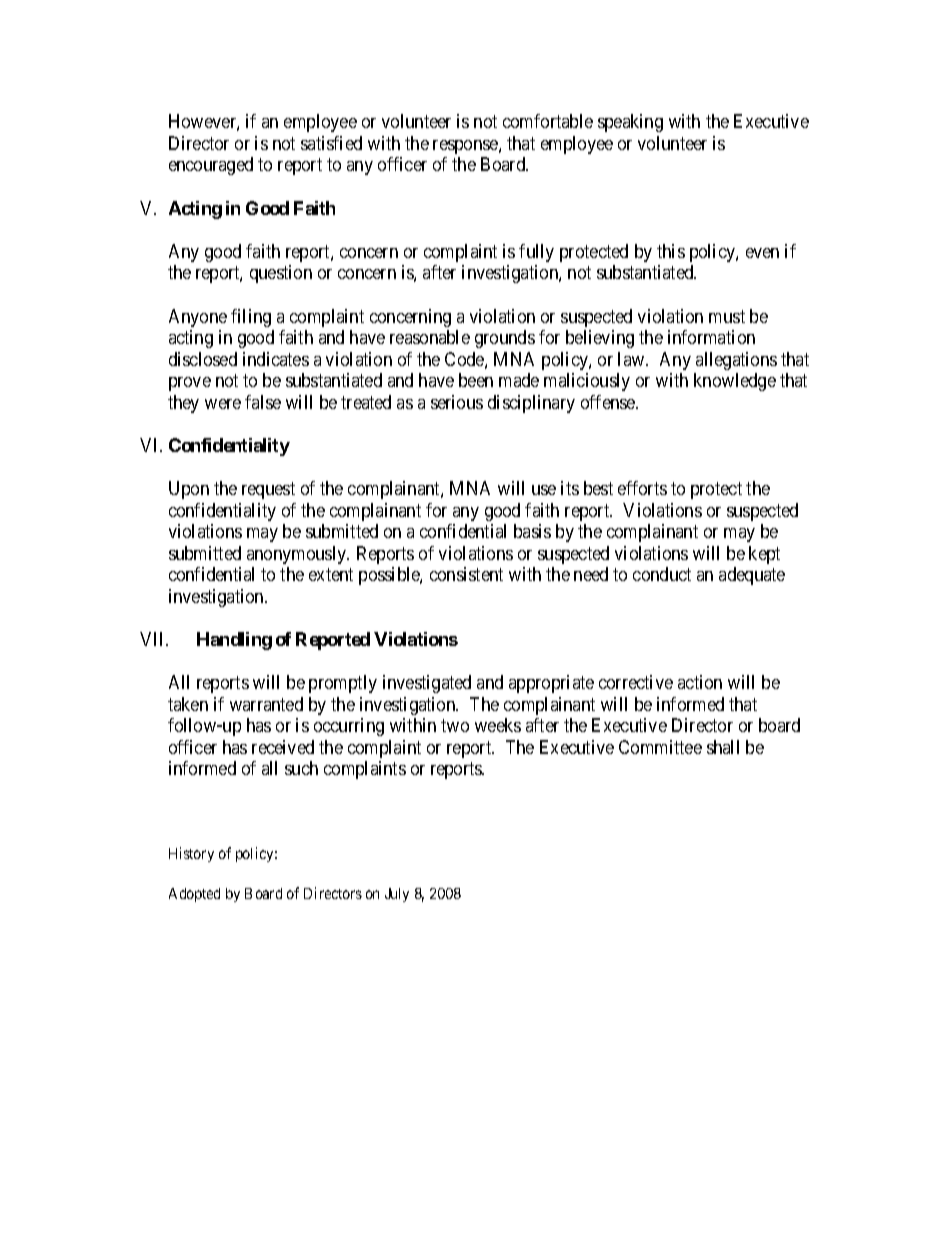  I want to click on basis, so click(532, 531).
